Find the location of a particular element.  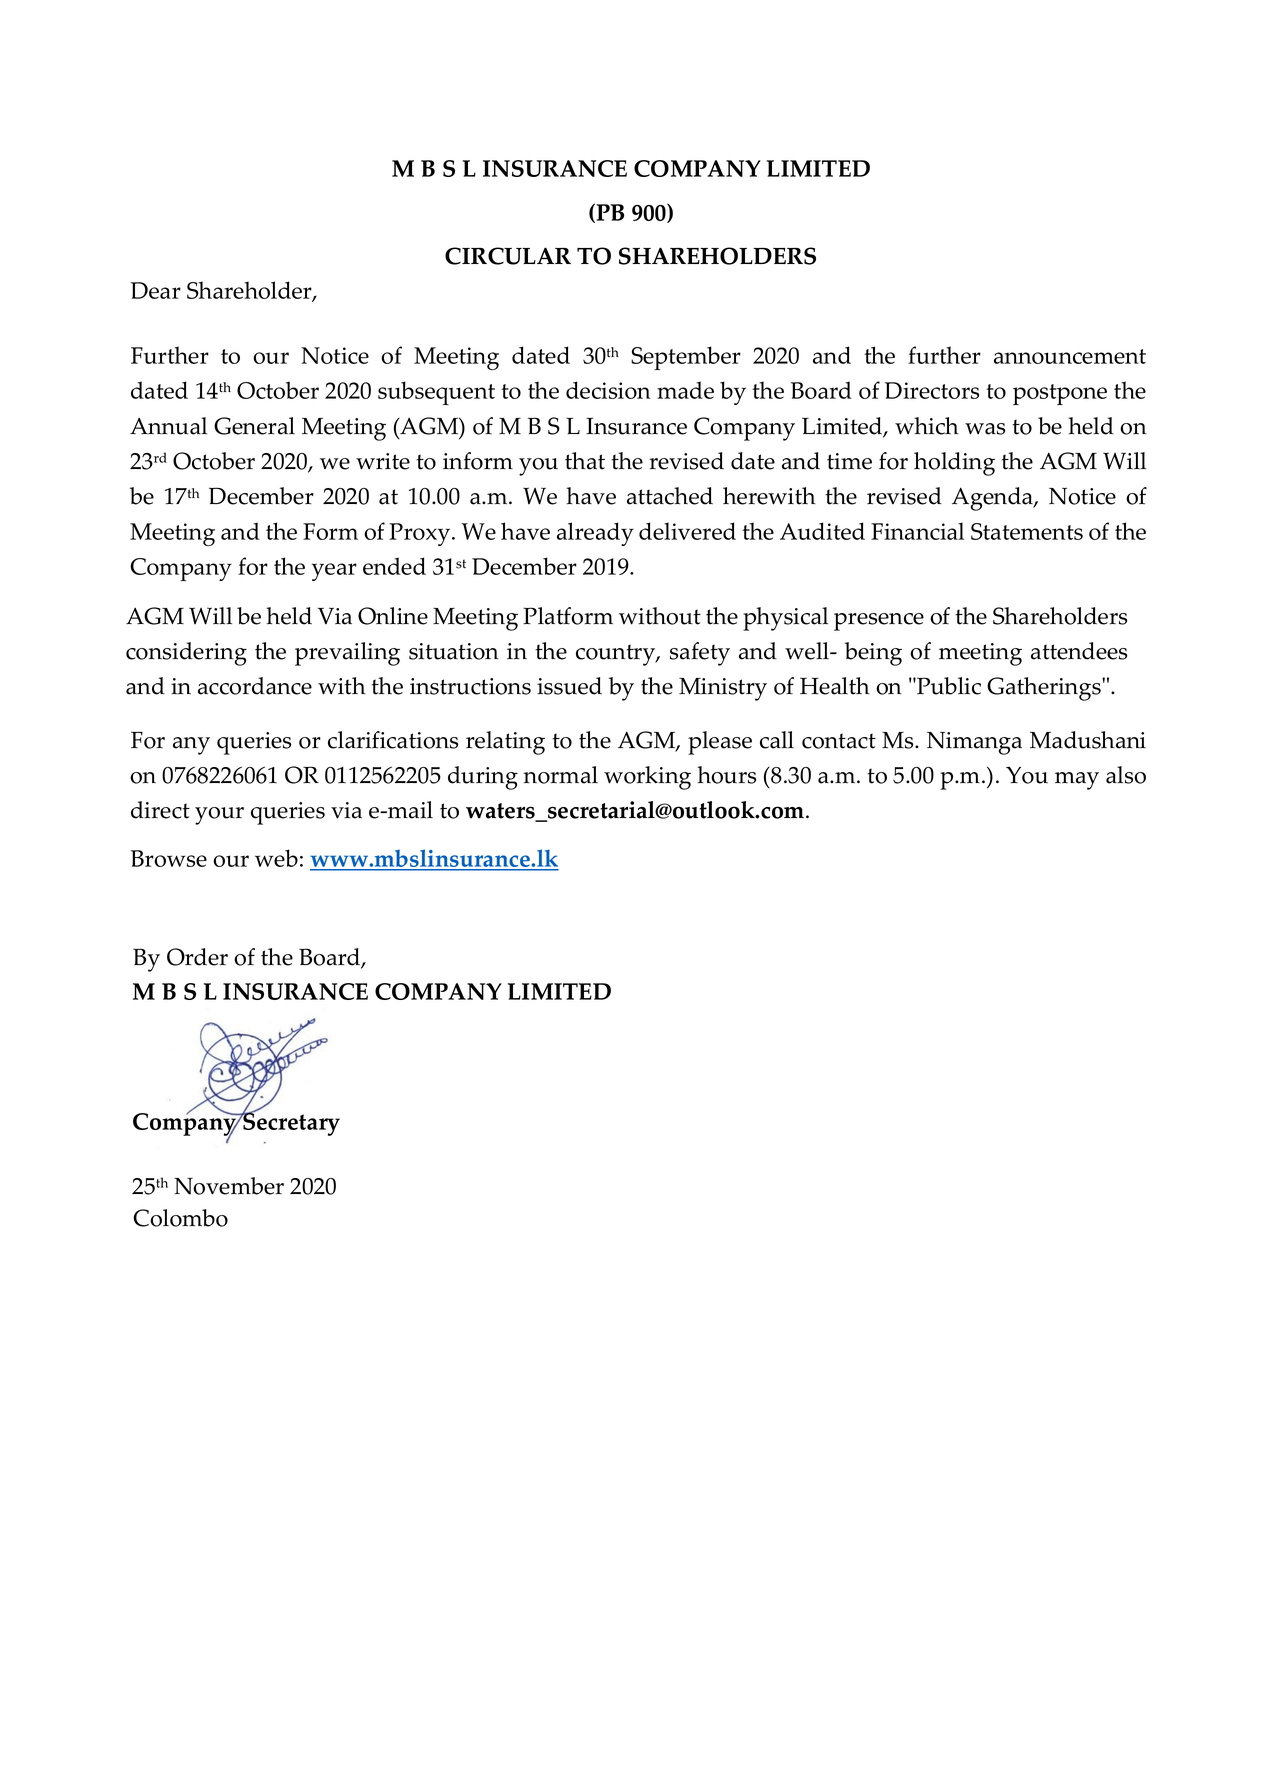

announcement is located at coordinates (1070, 356).
